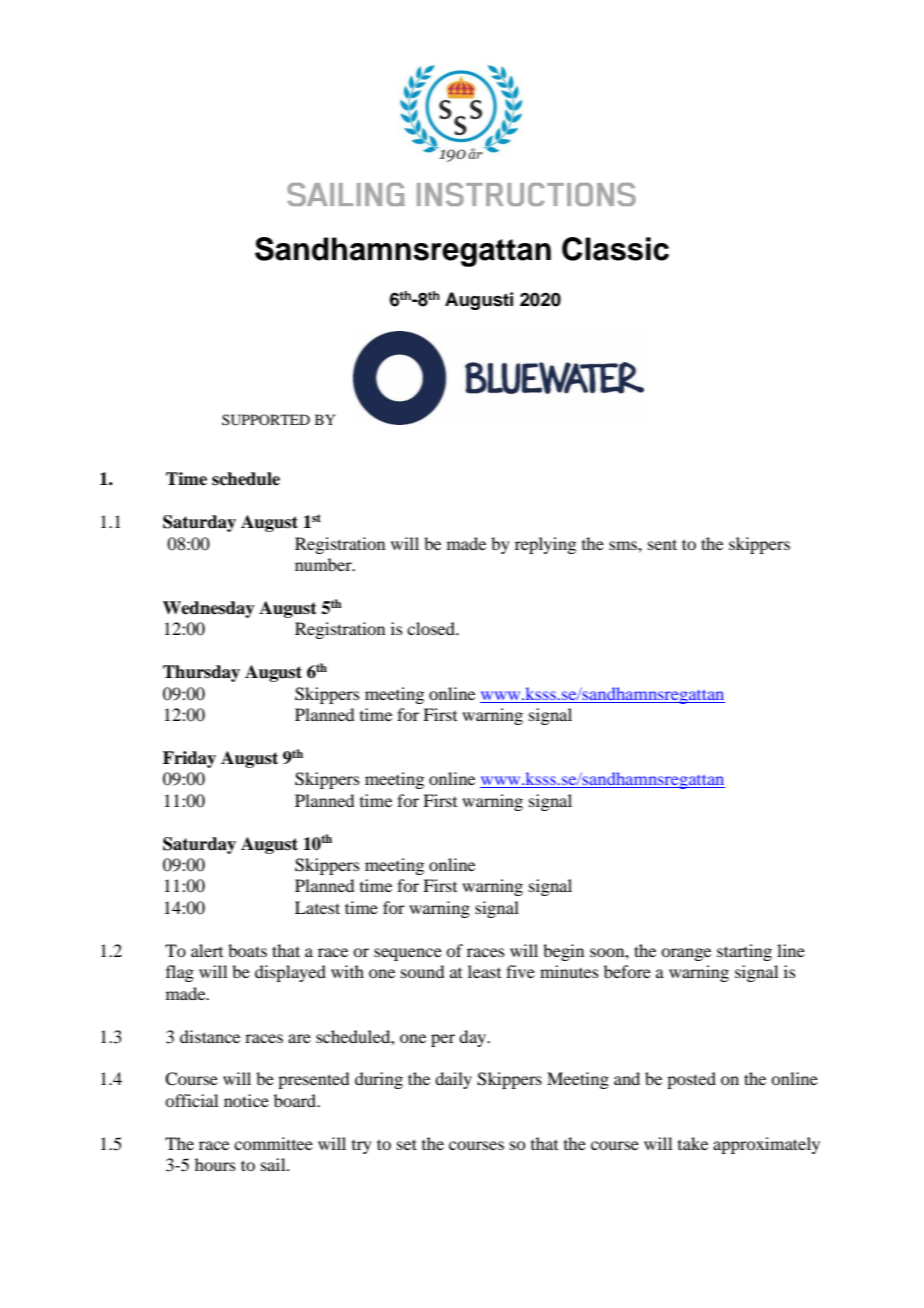 The image size is (924, 1308). Describe the element at coordinates (273, 1143) in the screenshot. I see `committee` at that location.
